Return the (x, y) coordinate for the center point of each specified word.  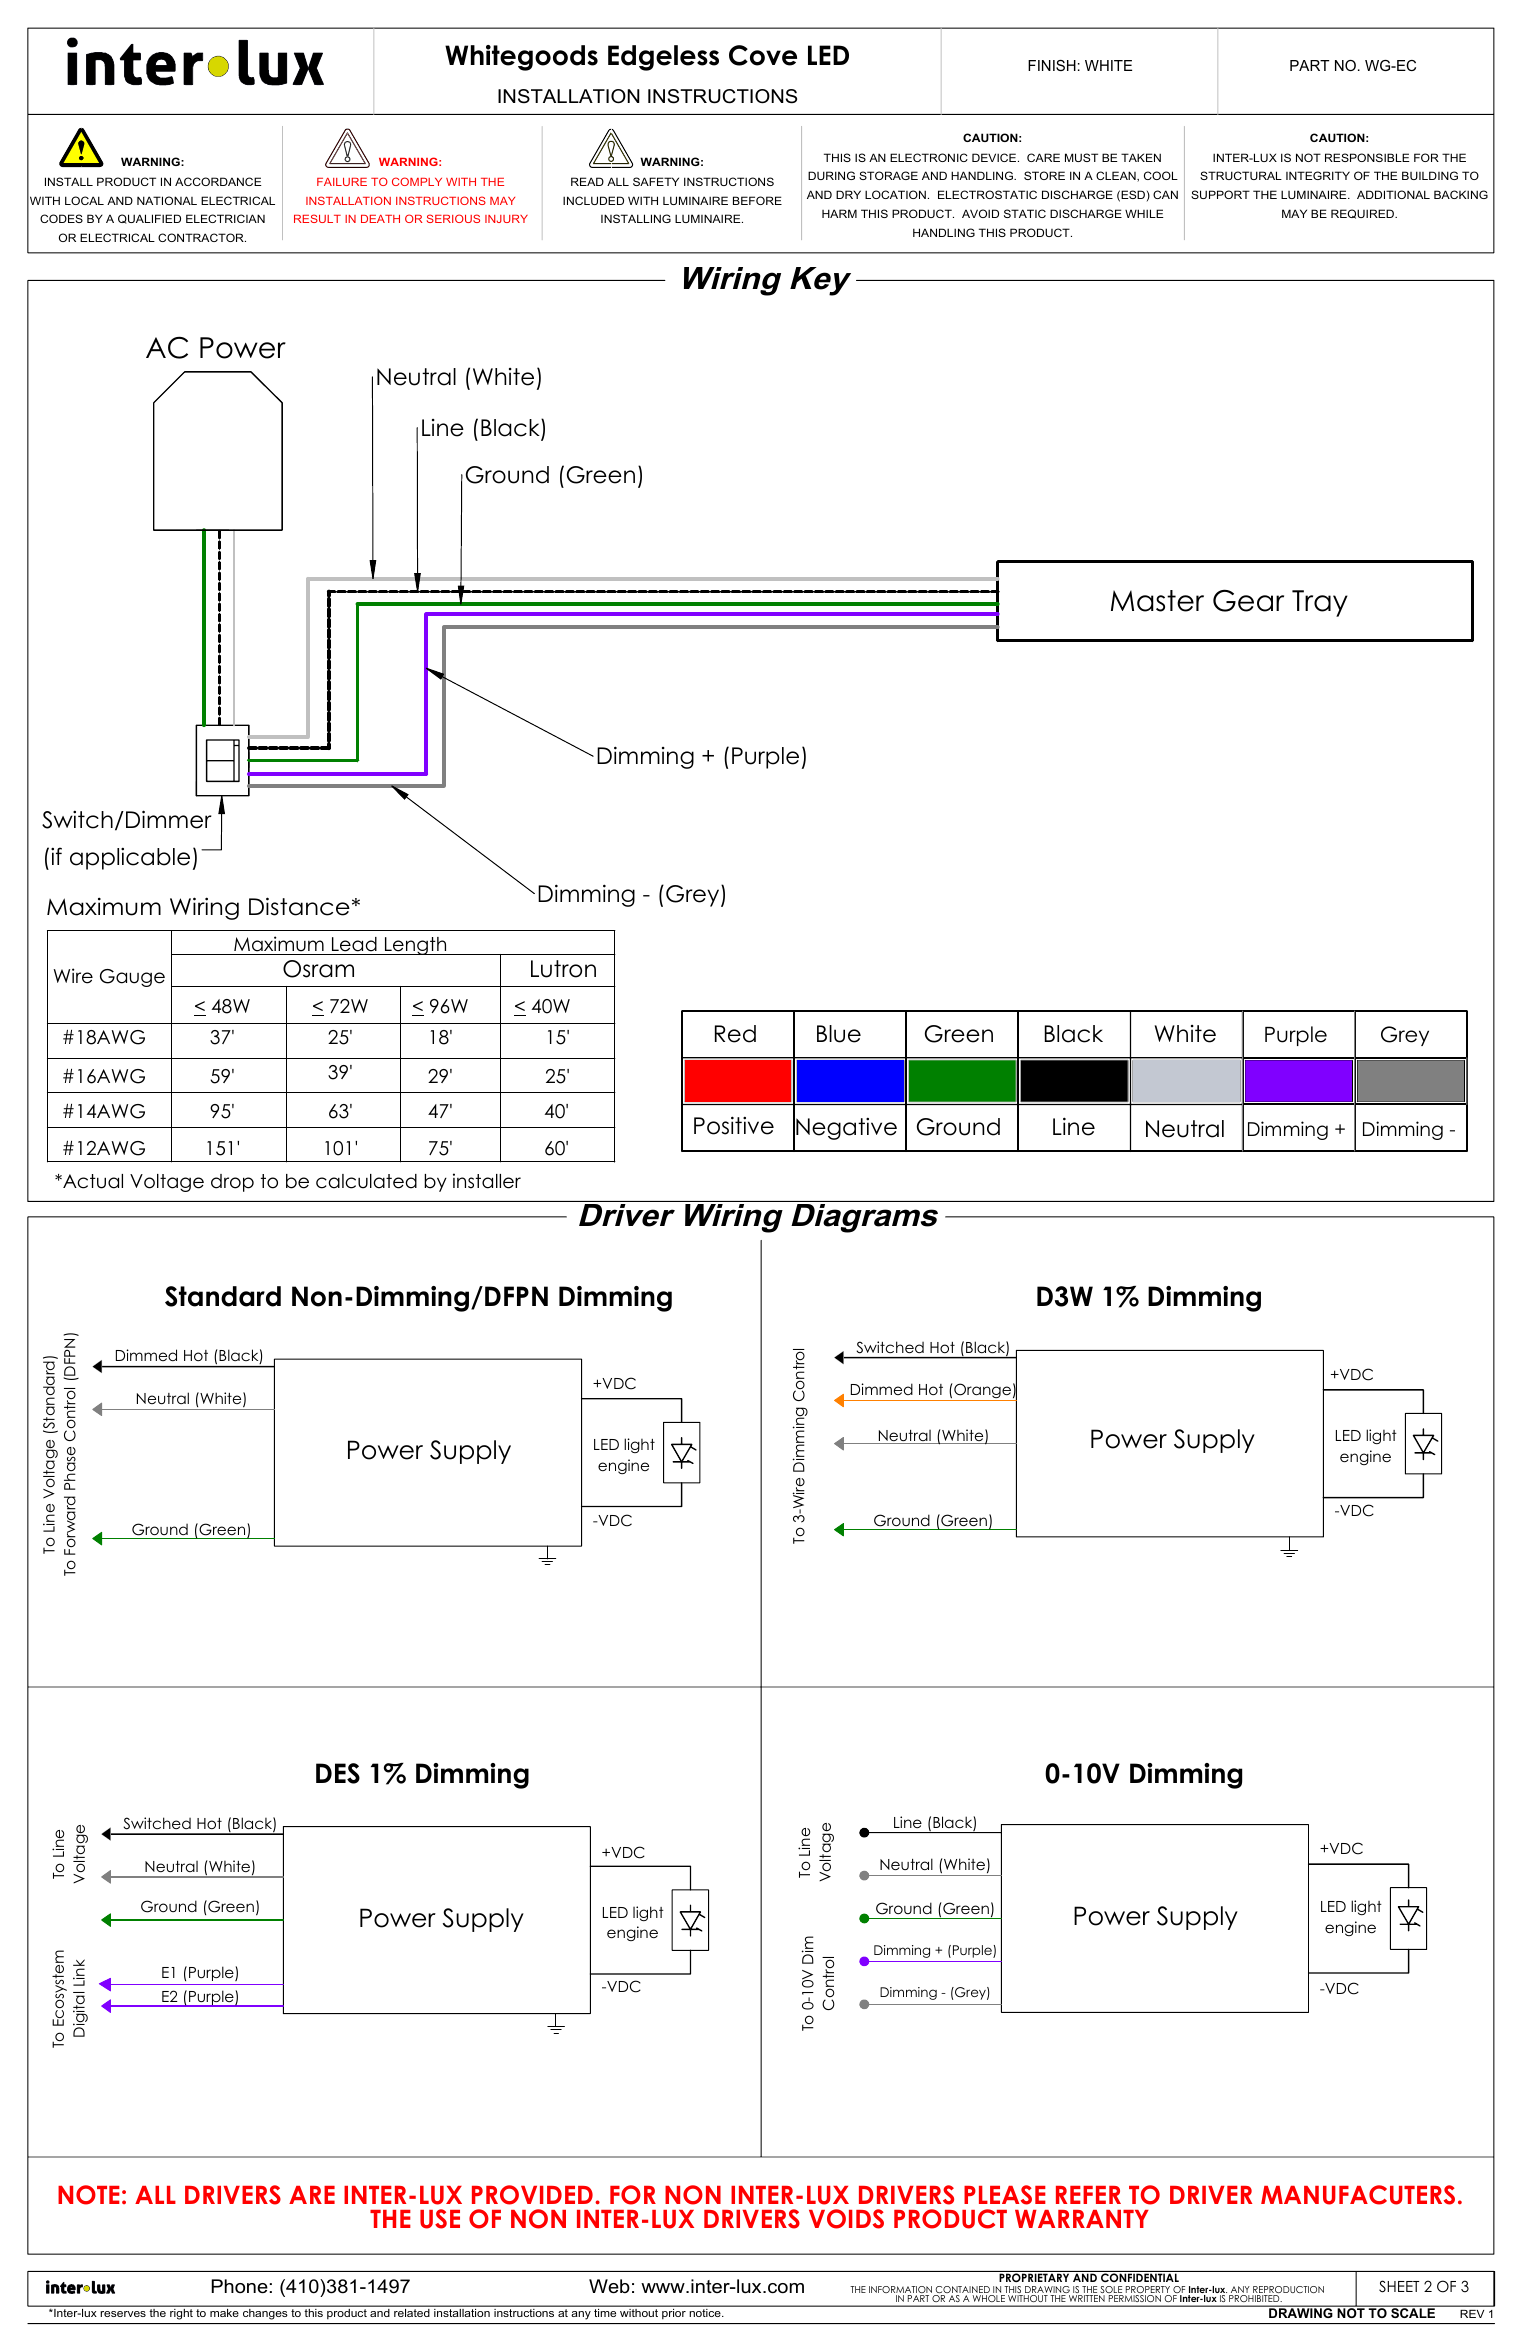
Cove (763, 55)
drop (232, 1183)
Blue (839, 1034)
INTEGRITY (1318, 175)
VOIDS (846, 2219)
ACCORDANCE (218, 181)
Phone (239, 2286)
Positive (734, 1125)
